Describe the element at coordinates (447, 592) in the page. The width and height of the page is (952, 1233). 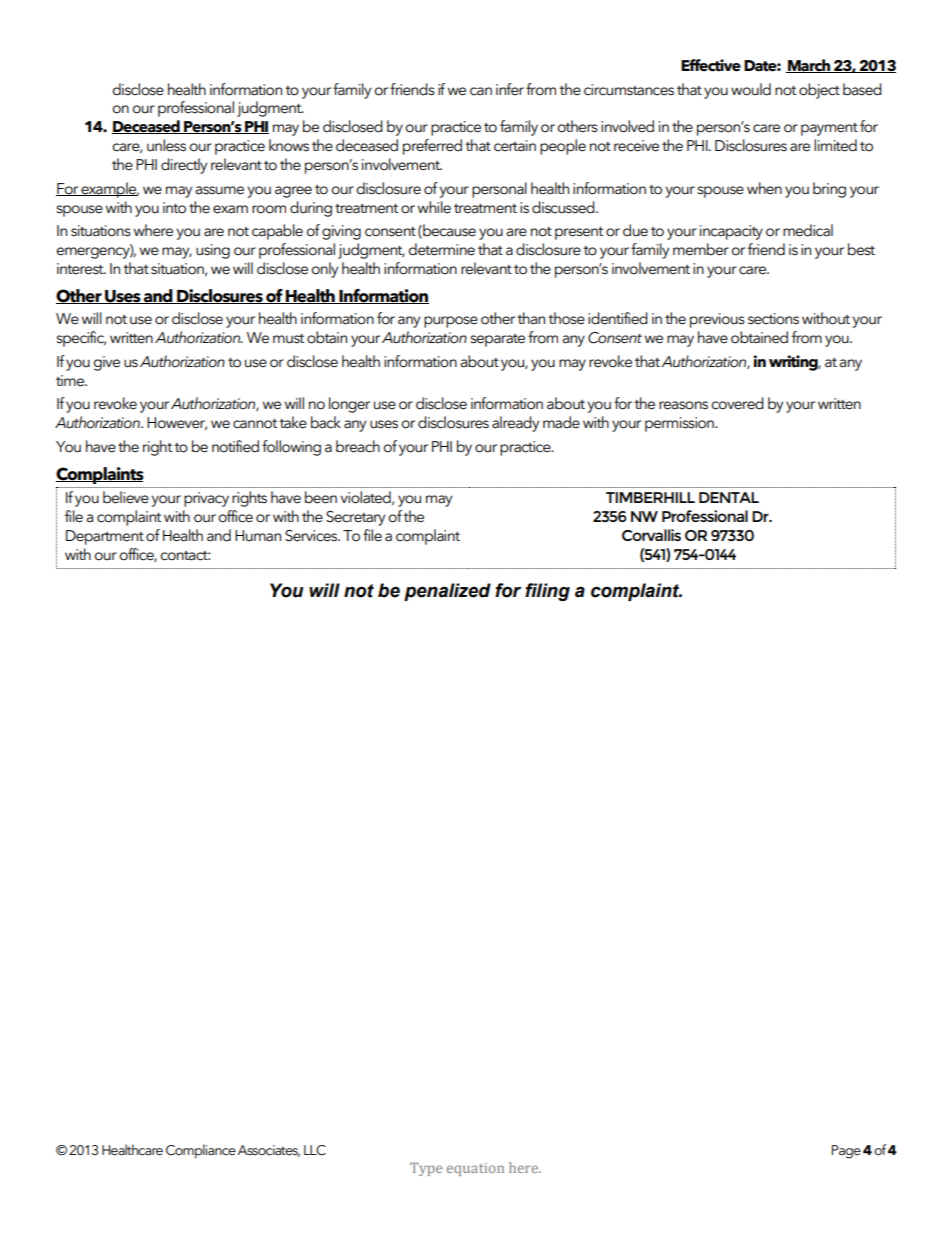
I see `penalized` at that location.
